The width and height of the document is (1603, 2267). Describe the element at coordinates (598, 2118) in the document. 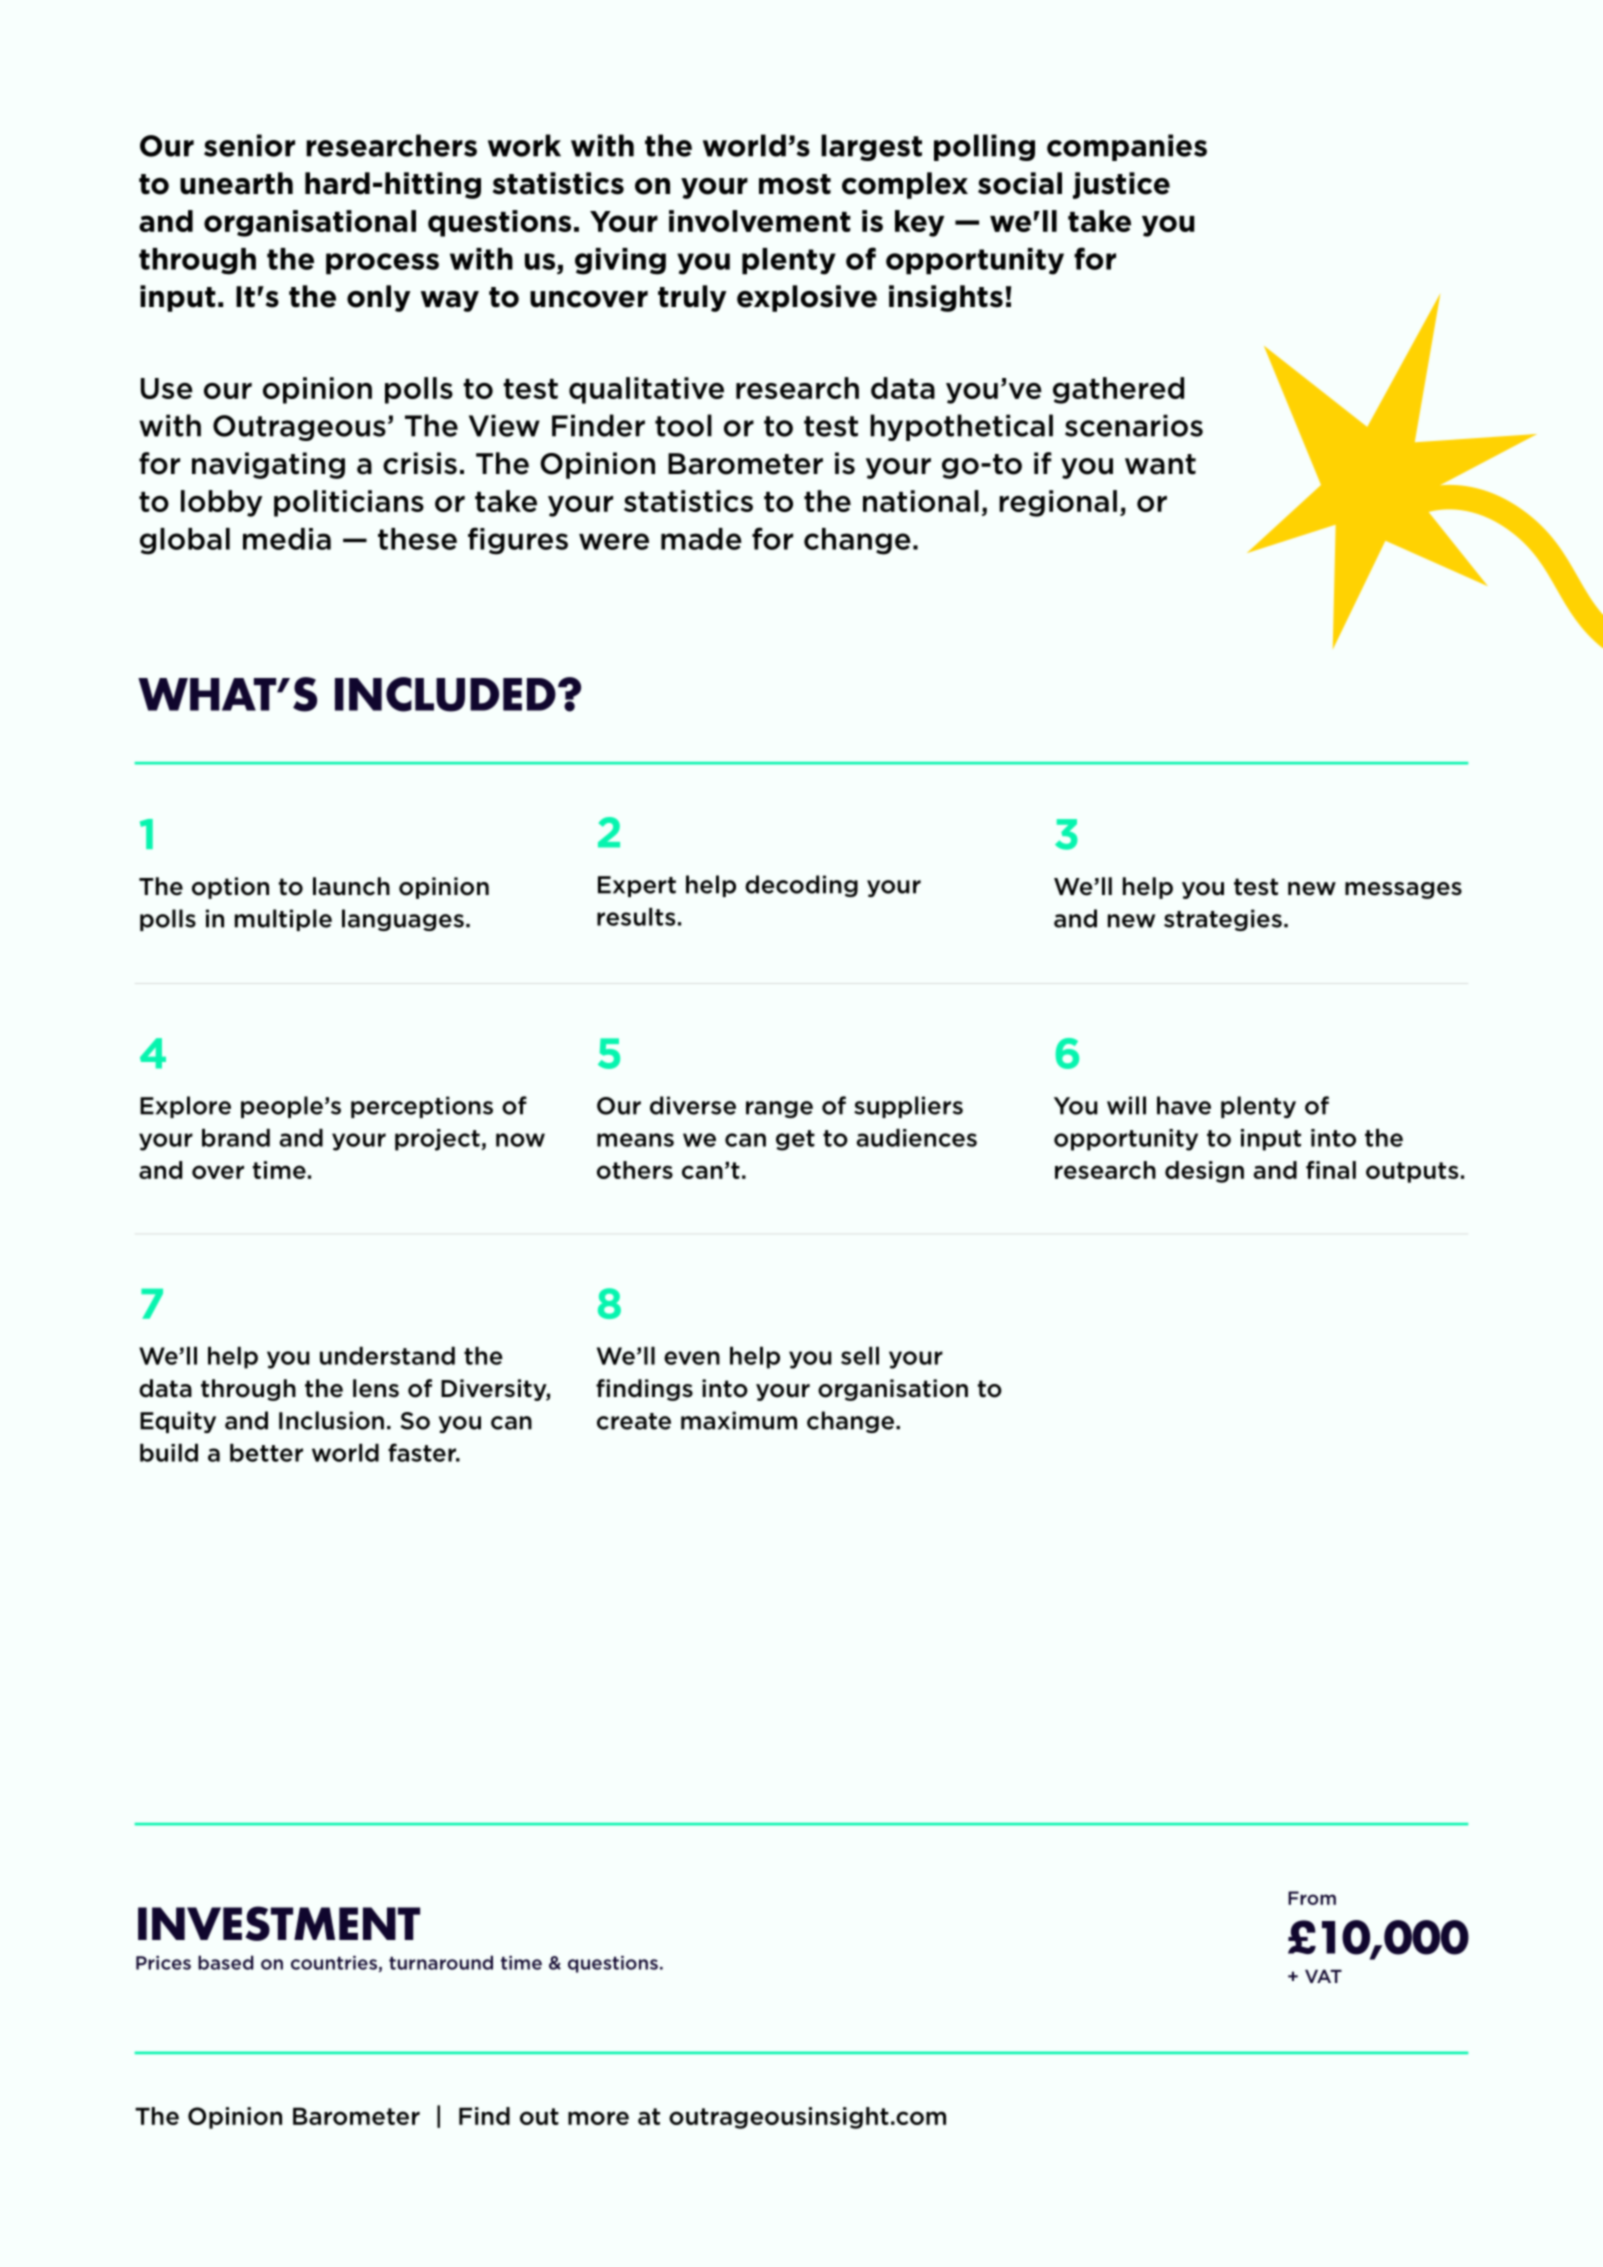

I see `more` at that location.
